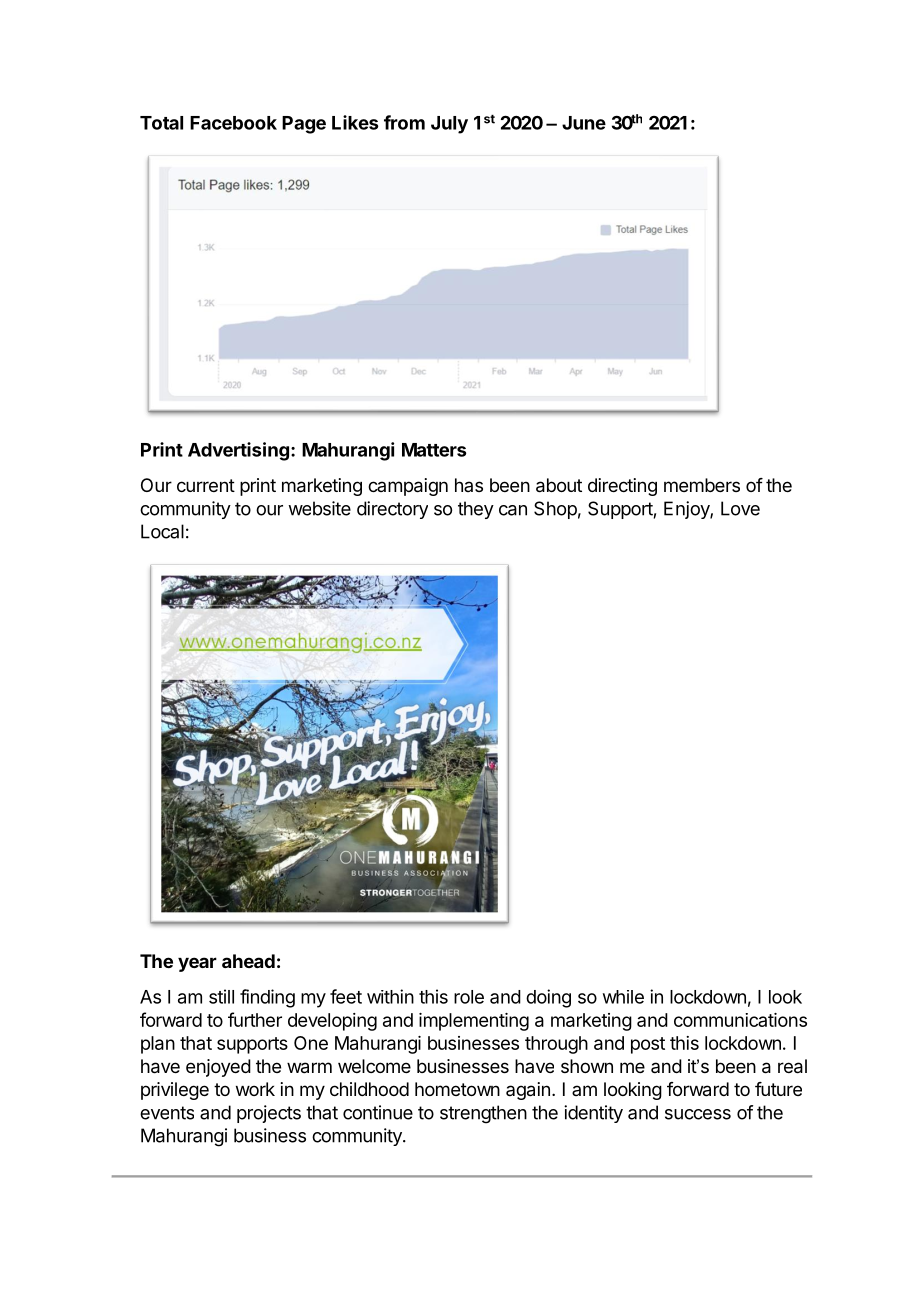 The width and height of the screenshot is (924, 1308). What do you see at coordinates (584, 123) in the screenshot?
I see `June` at bounding box center [584, 123].
